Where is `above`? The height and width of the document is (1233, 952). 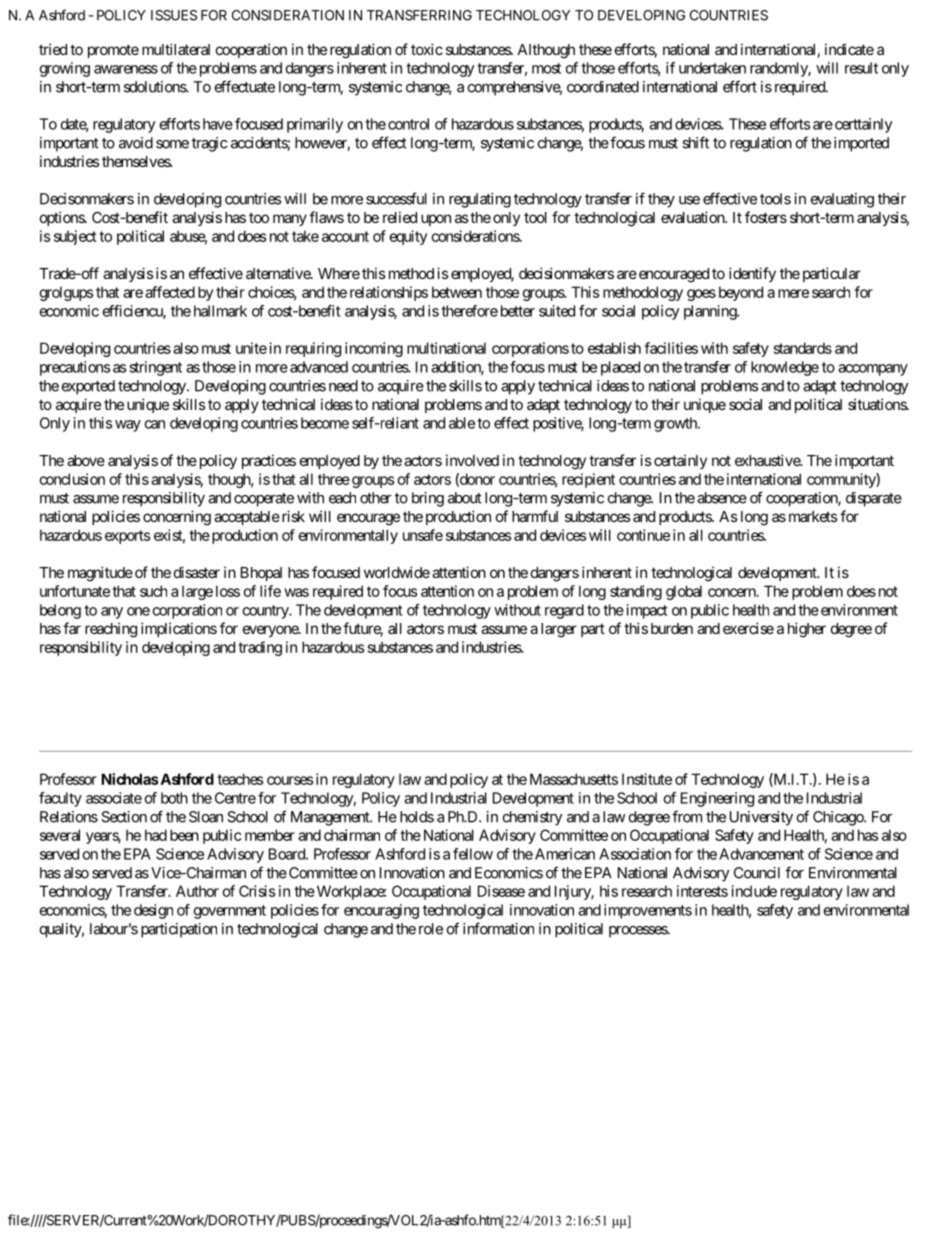 above is located at coordinates (86, 460).
